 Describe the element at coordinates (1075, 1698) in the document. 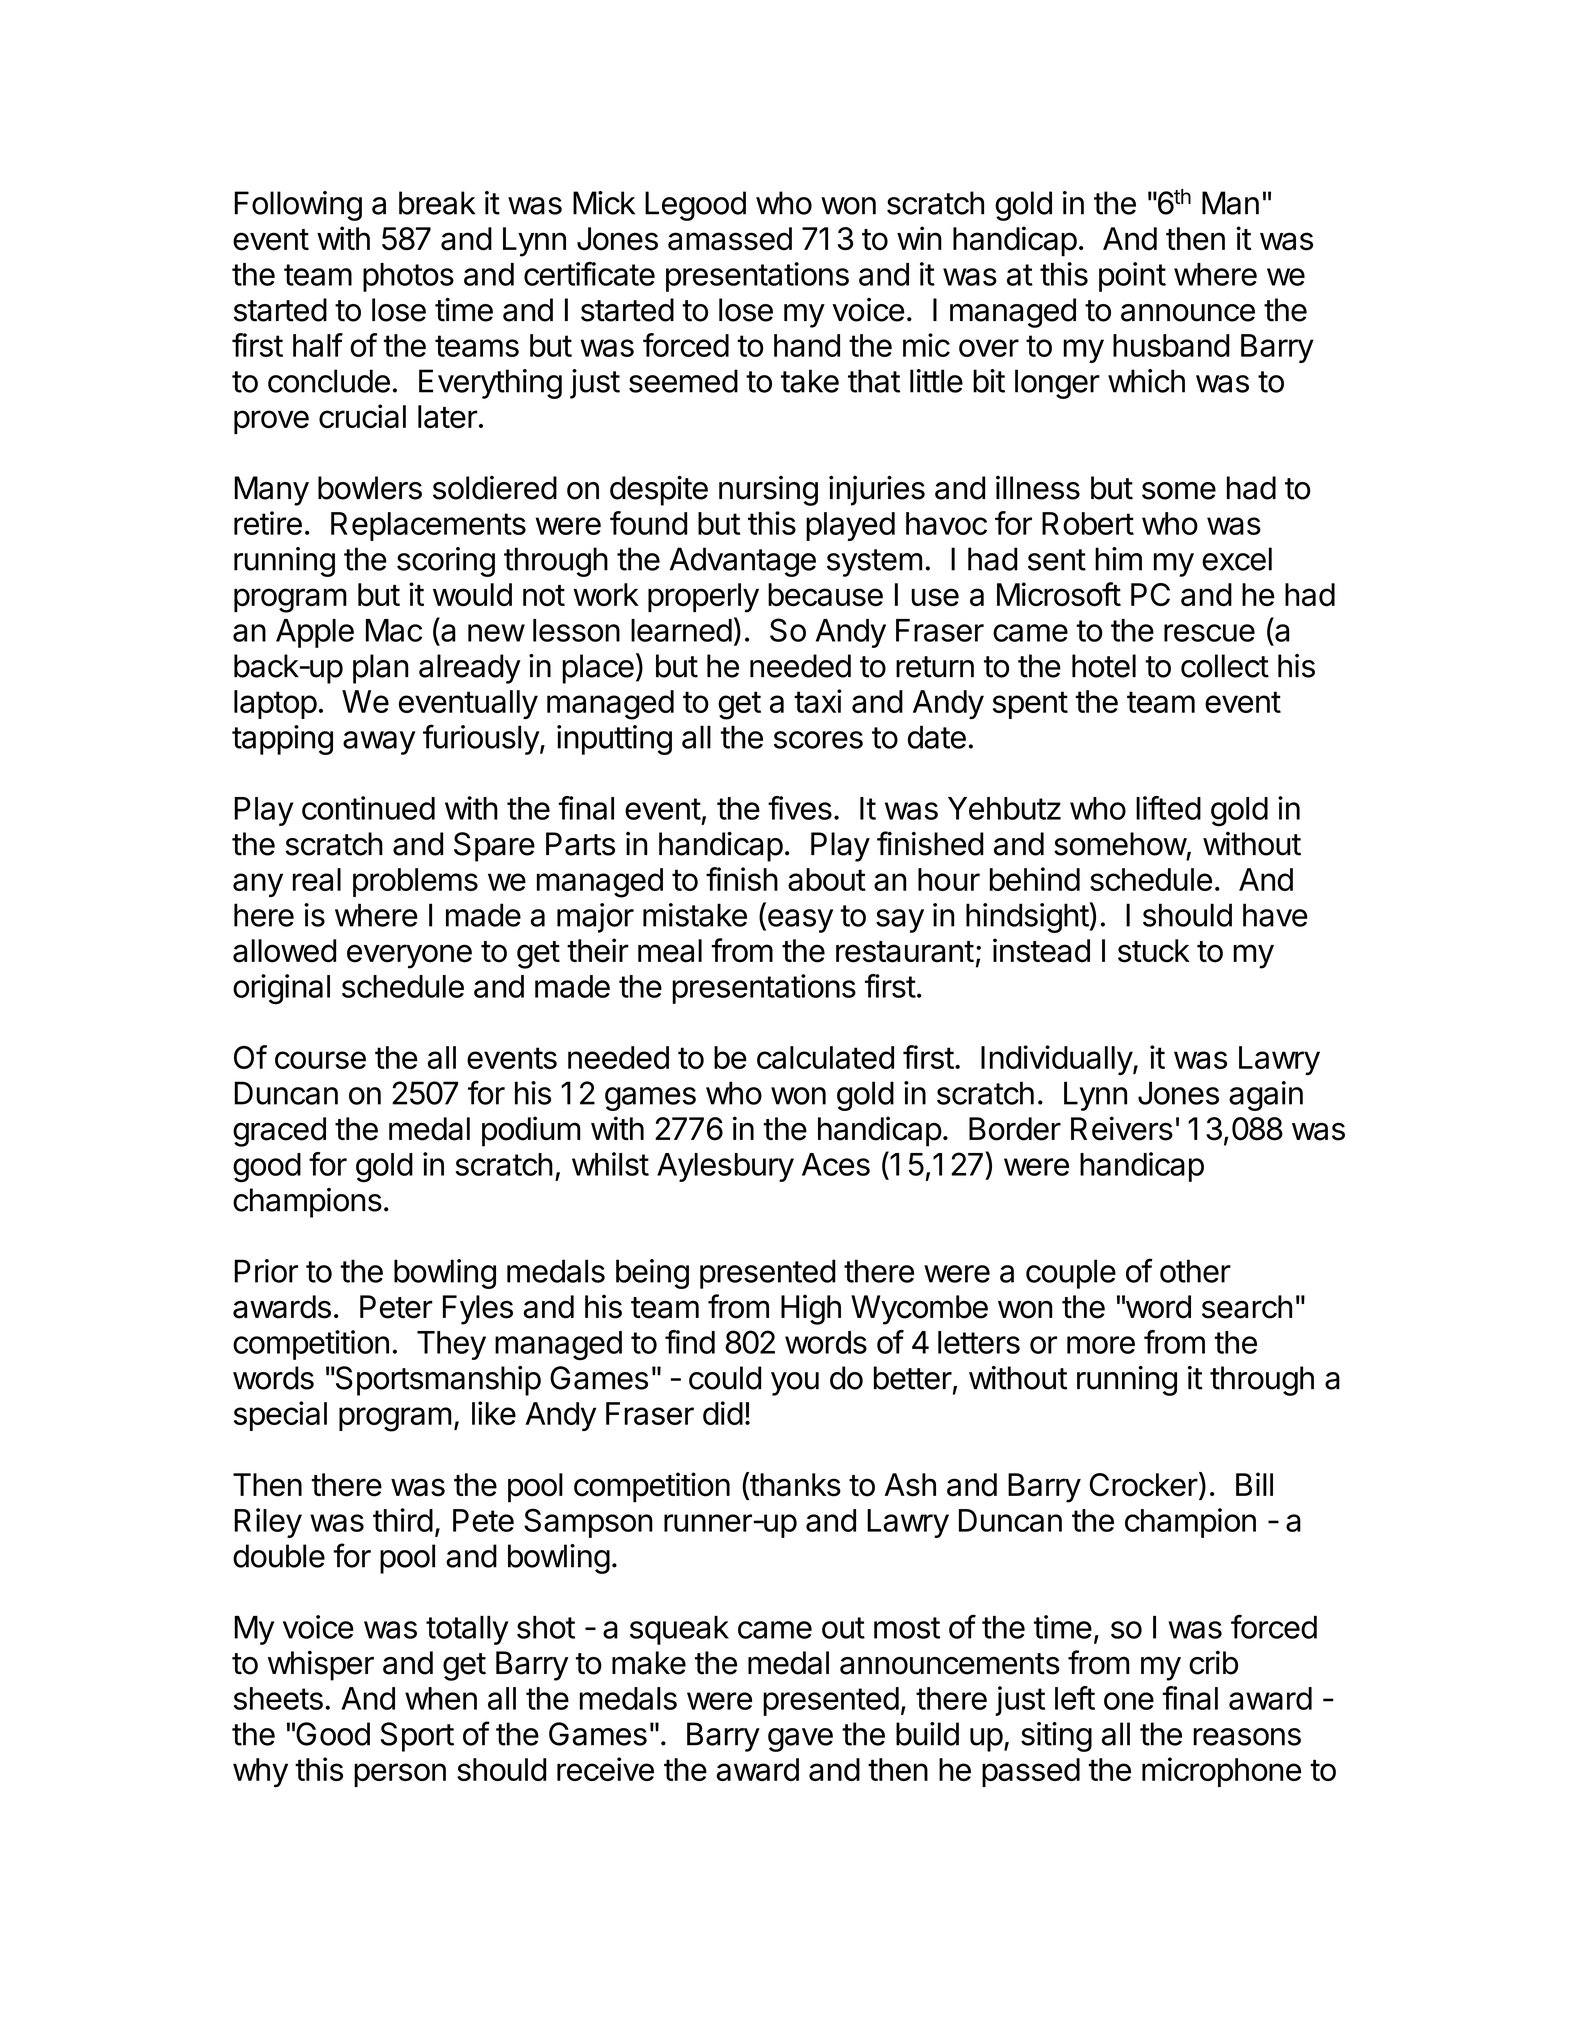

I see `left` at that location.
